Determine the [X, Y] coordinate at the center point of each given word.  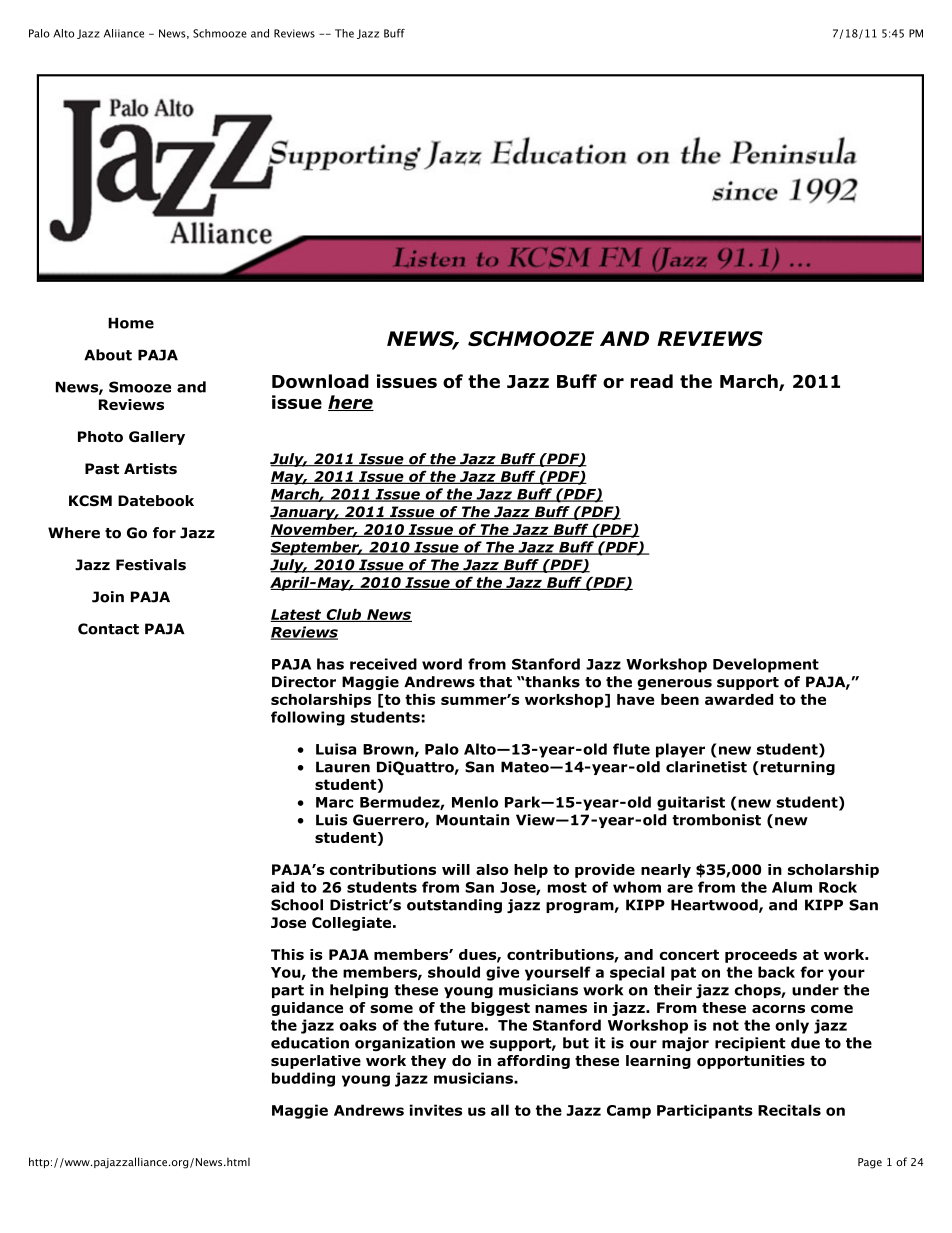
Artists [150, 469]
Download [320, 381]
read [652, 381]
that [495, 682]
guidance [307, 1009]
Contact [108, 629]
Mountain [472, 820]
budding [303, 1079]
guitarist [691, 803]
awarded [739, 699]
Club [343, 615]
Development [766, 665]
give [502, 973]
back [776, 972]
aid [282, 887]
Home [131, 323]
